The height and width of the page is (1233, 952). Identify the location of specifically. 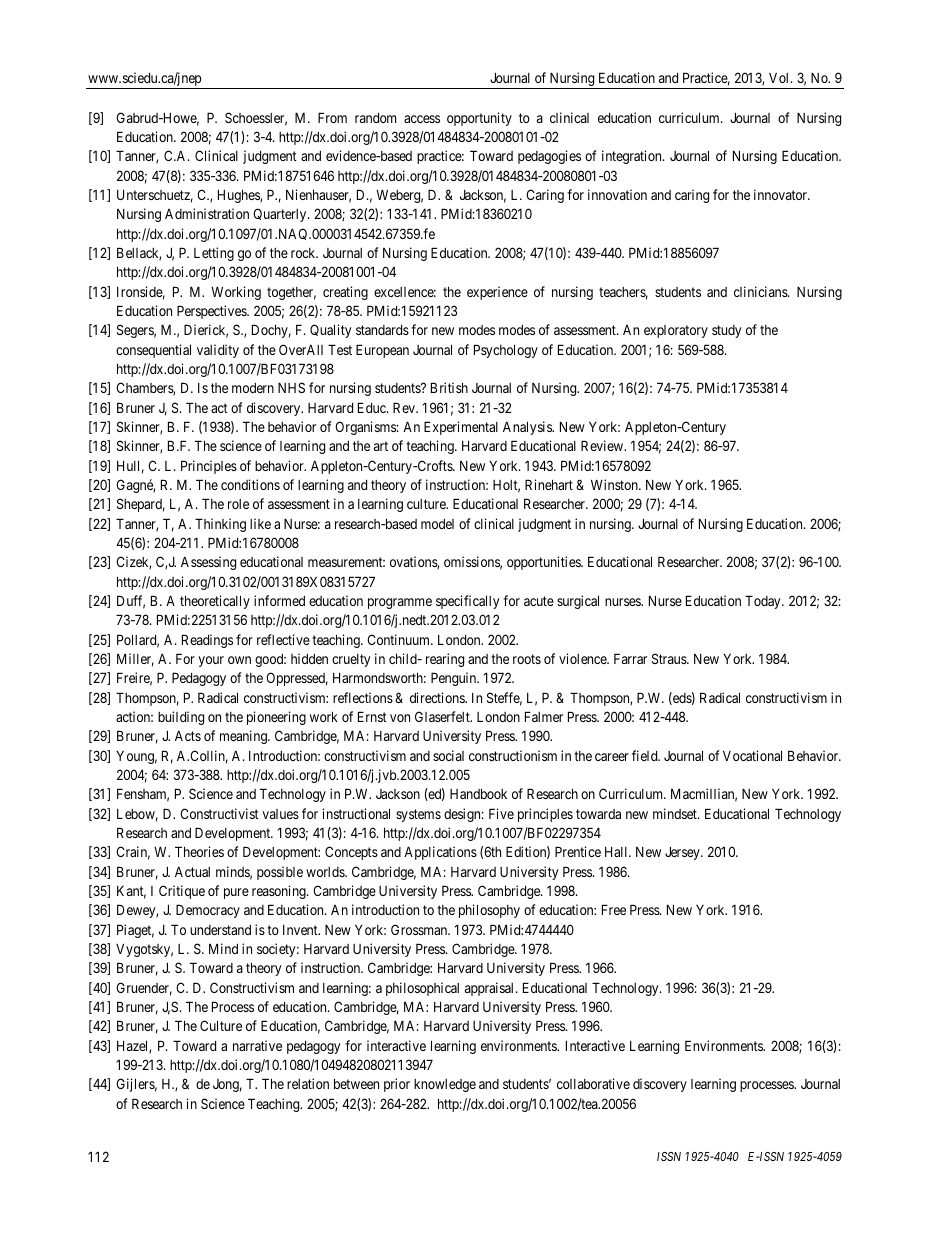
(467, 602).
